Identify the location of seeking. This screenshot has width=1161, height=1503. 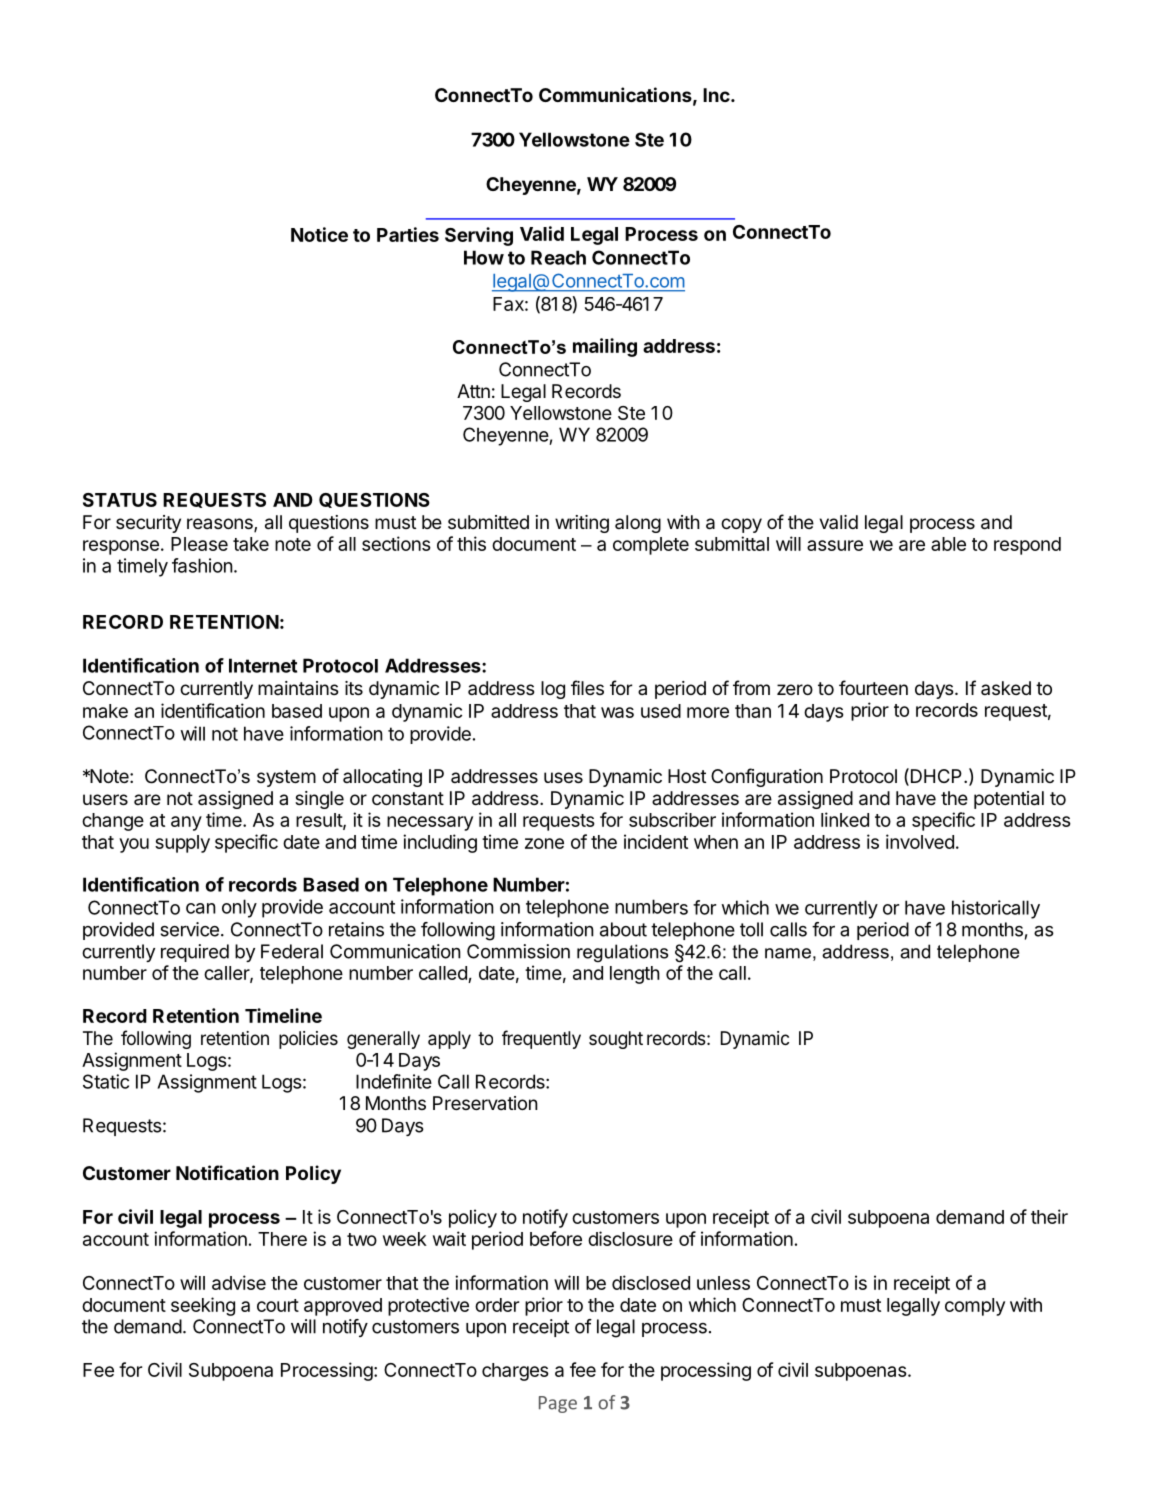
(203, 1306).
